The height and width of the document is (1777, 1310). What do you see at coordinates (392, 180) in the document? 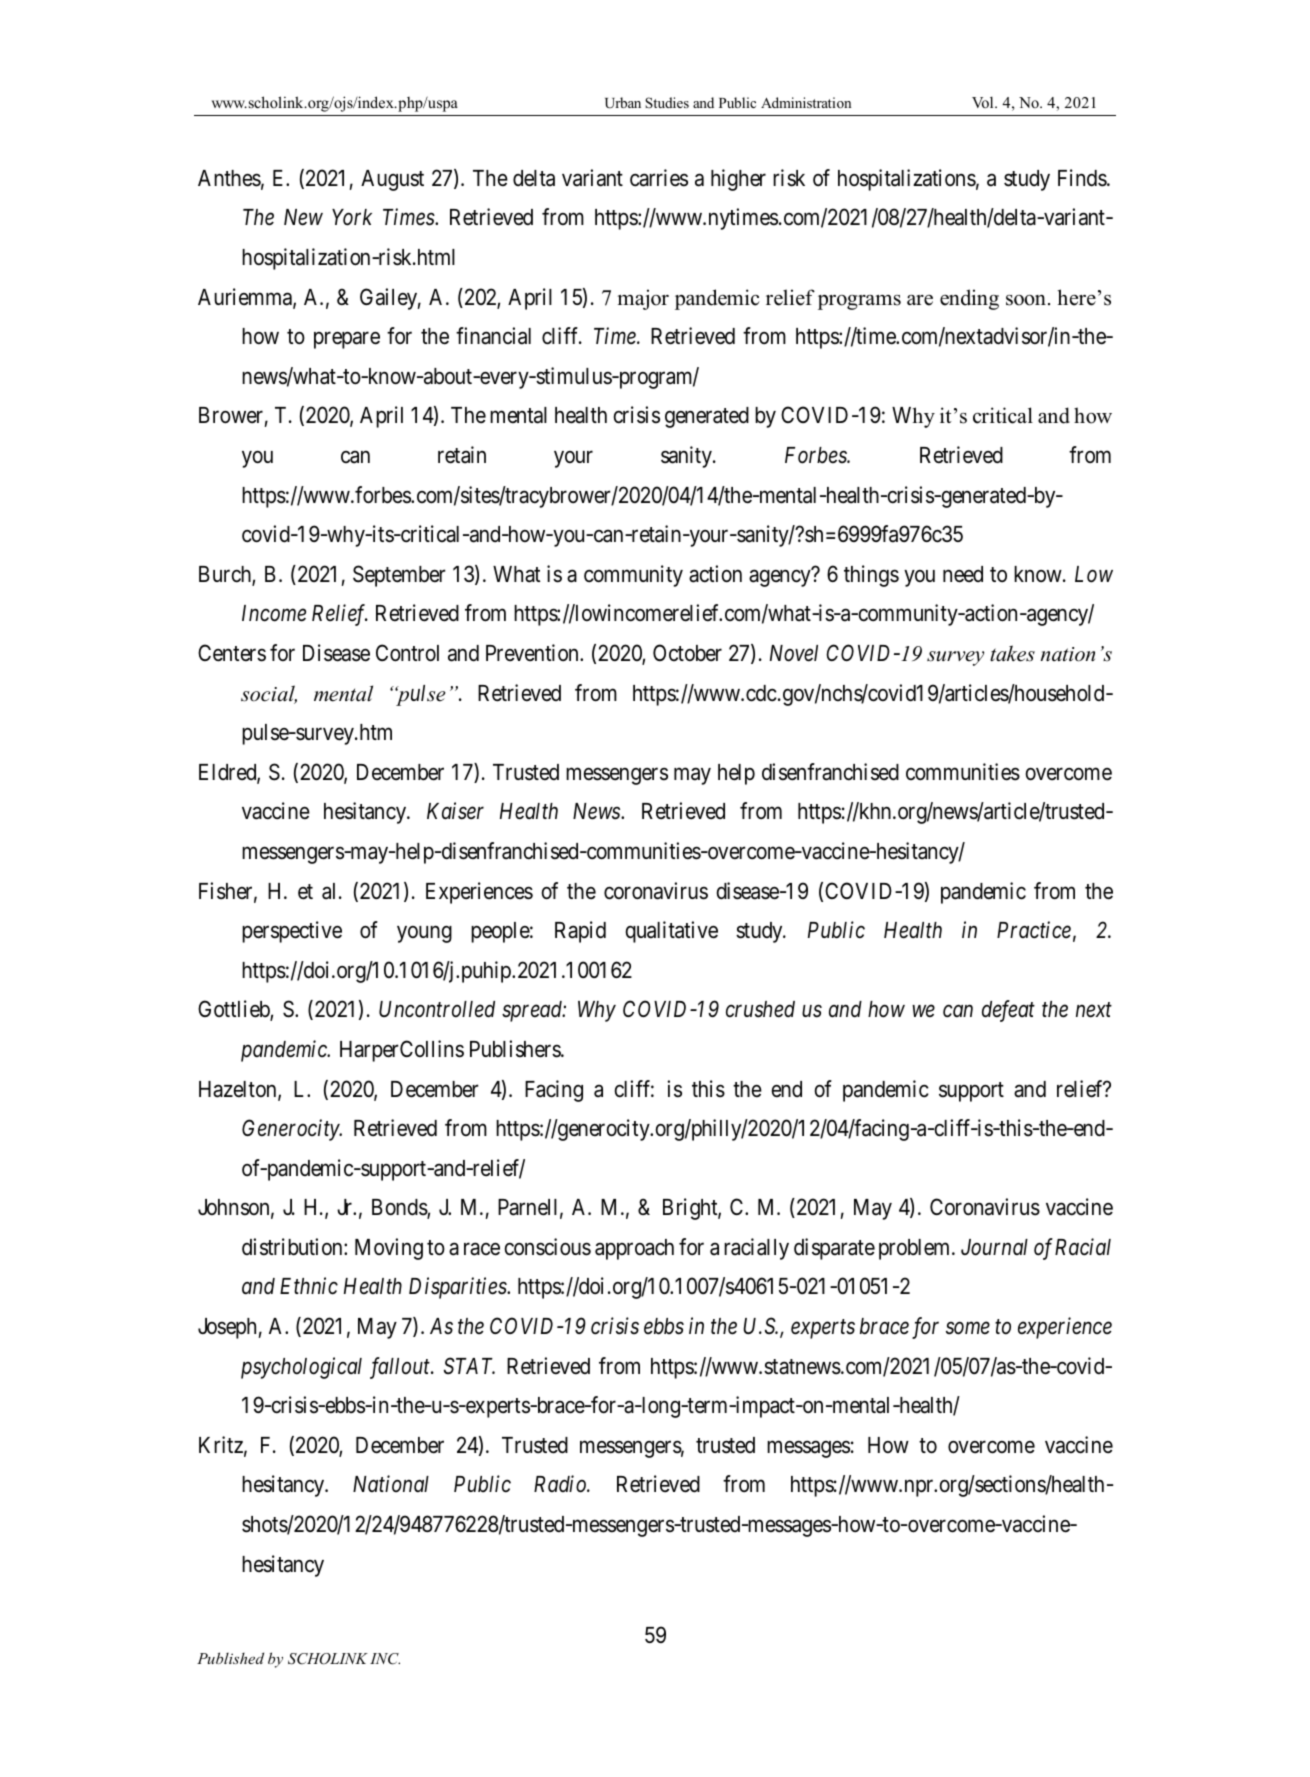
I see `August` at bounding box center [392, 180].
